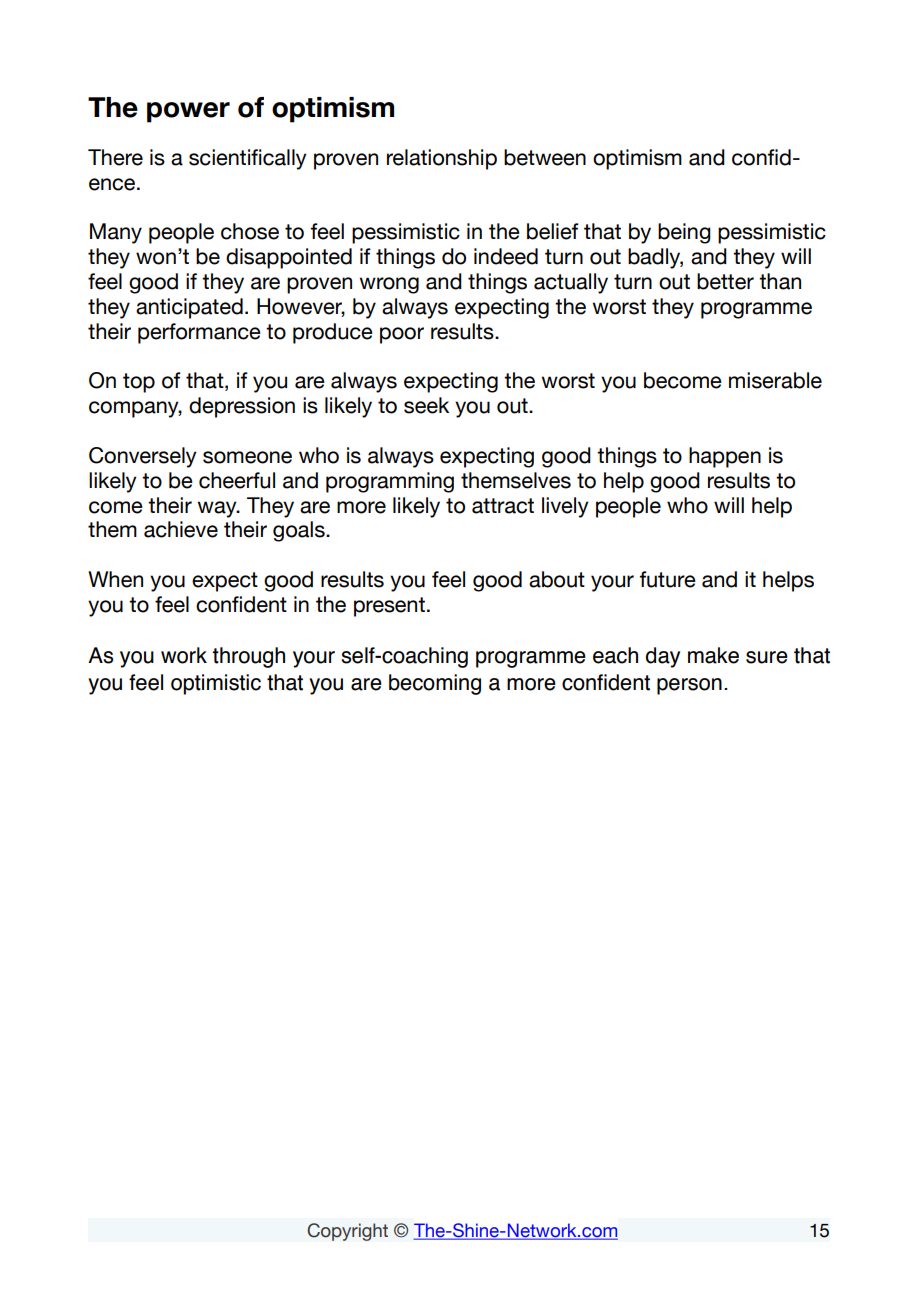 The width and height of the screenshot is (924, 1308). Describe the element at coordinates (188, 112) in the screenshot. I see `power` at that location.
